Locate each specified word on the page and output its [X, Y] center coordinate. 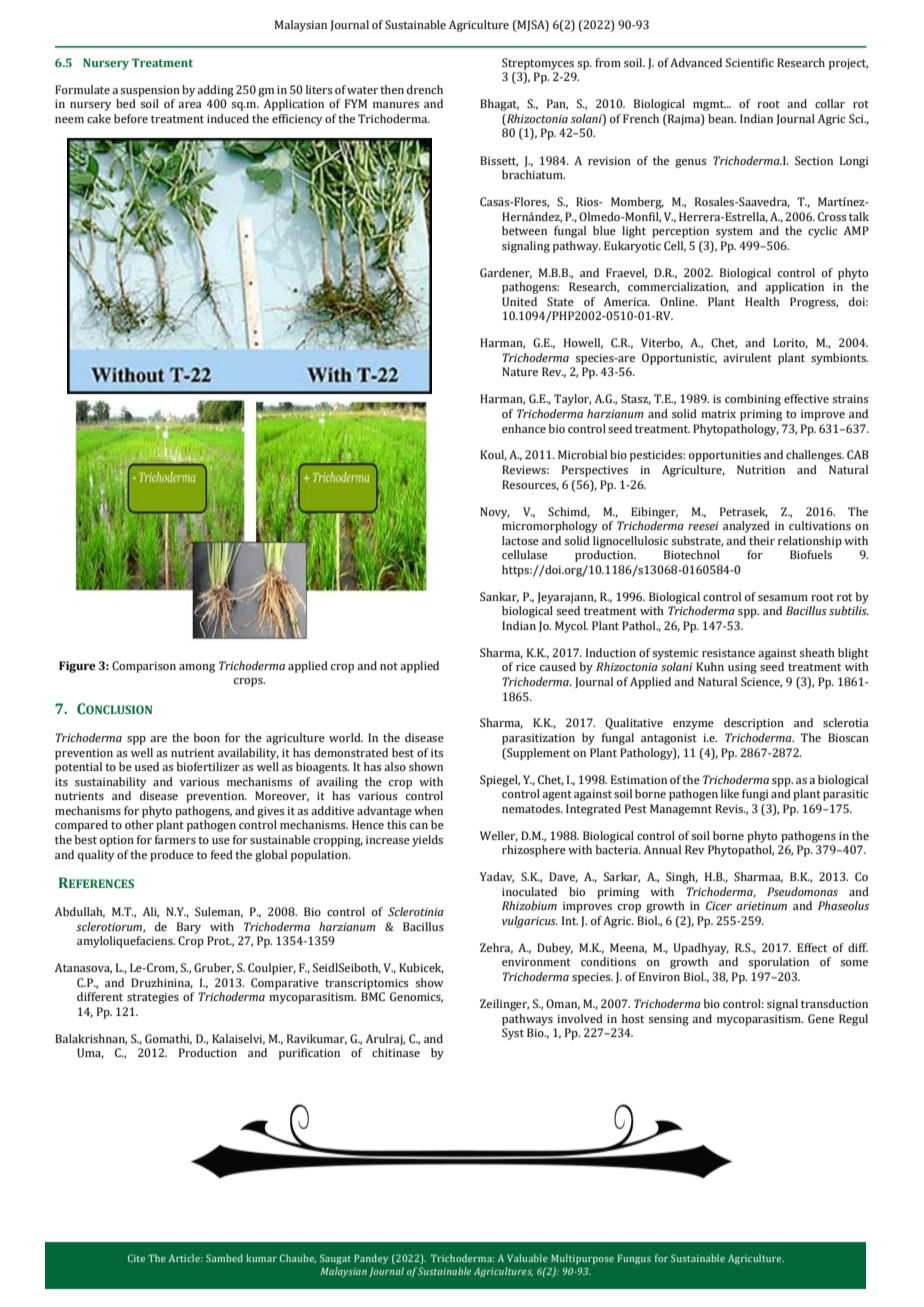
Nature [520, 371]
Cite [136, 1258]
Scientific [750, 62]
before [131, 118]
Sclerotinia [416, 911]
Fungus [634, 1259]
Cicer [719, 905]
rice [526, 667]
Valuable [527, 1258]
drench [425, 89]
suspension [150, 91]
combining [753, 400]
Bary [189, 928]
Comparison [144, 667]
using [742, 668]
